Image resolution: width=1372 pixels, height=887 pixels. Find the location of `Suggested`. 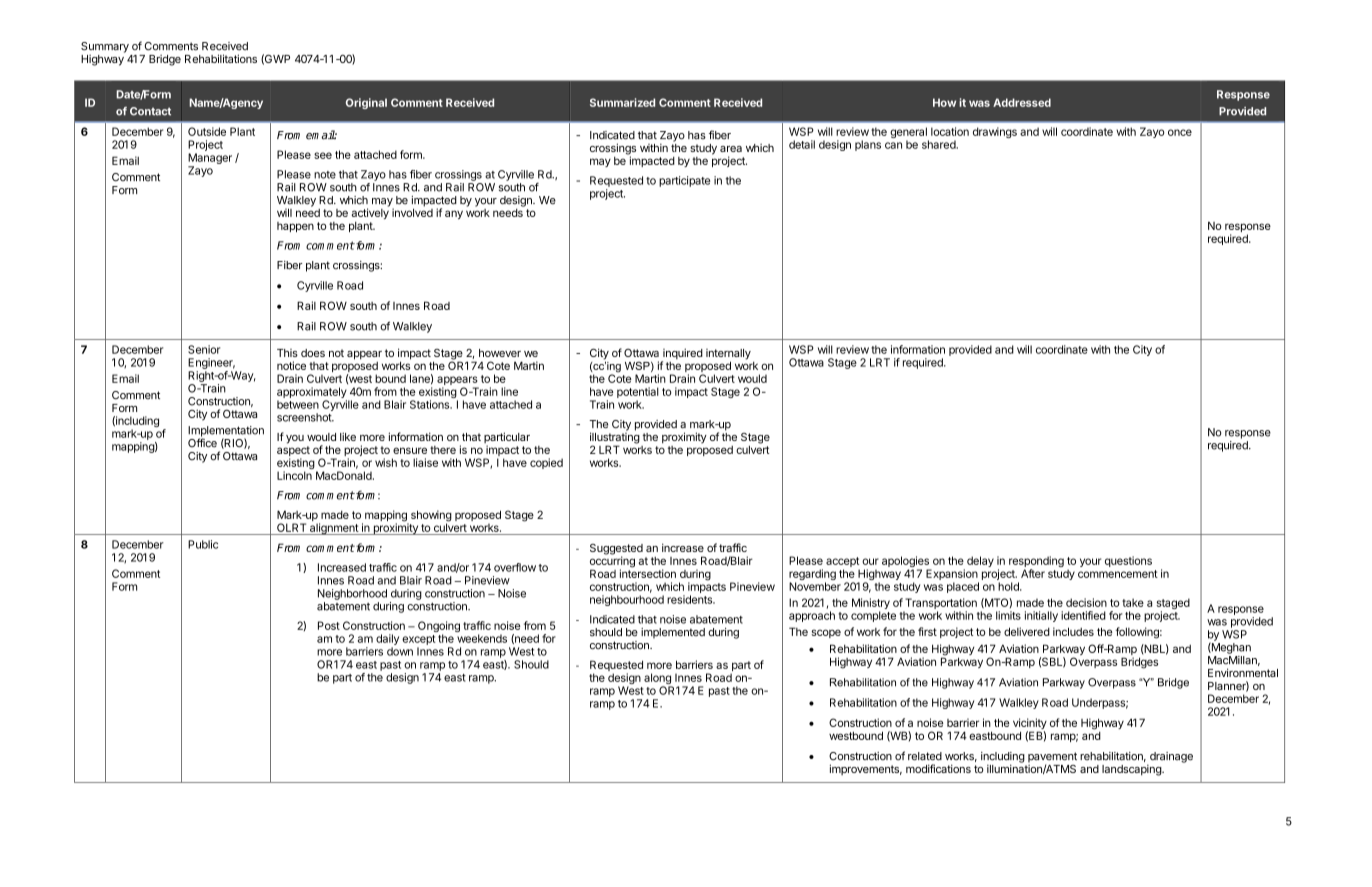

Suggested is located at coordinates (616, 550).
